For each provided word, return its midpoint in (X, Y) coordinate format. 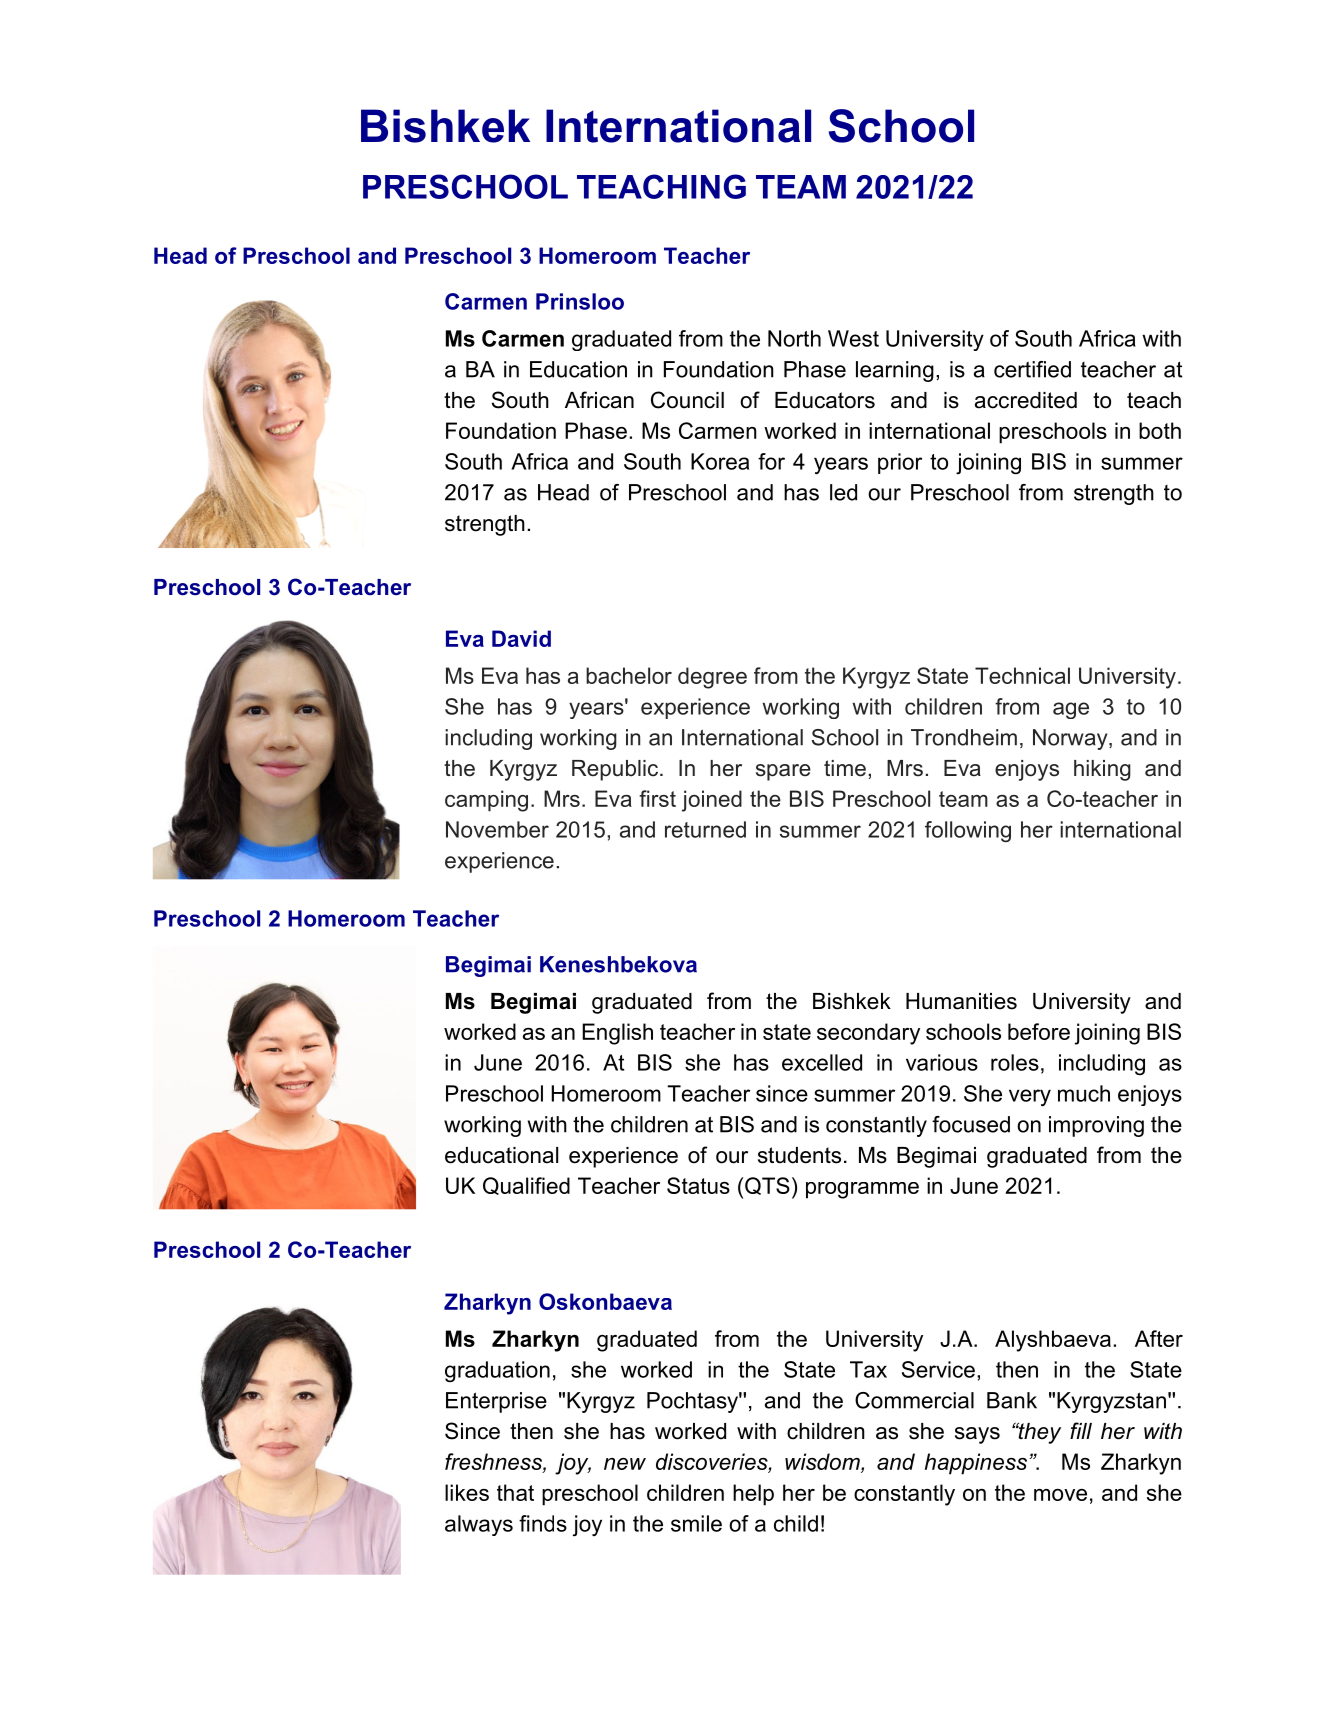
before (1039, 1031)
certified (1032, 369)
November (497, 829)
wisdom (823, 1461)
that (515, 1492)
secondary (868, 1034)
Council (687, 400)
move (1060, 1495)
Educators (825, 400)
